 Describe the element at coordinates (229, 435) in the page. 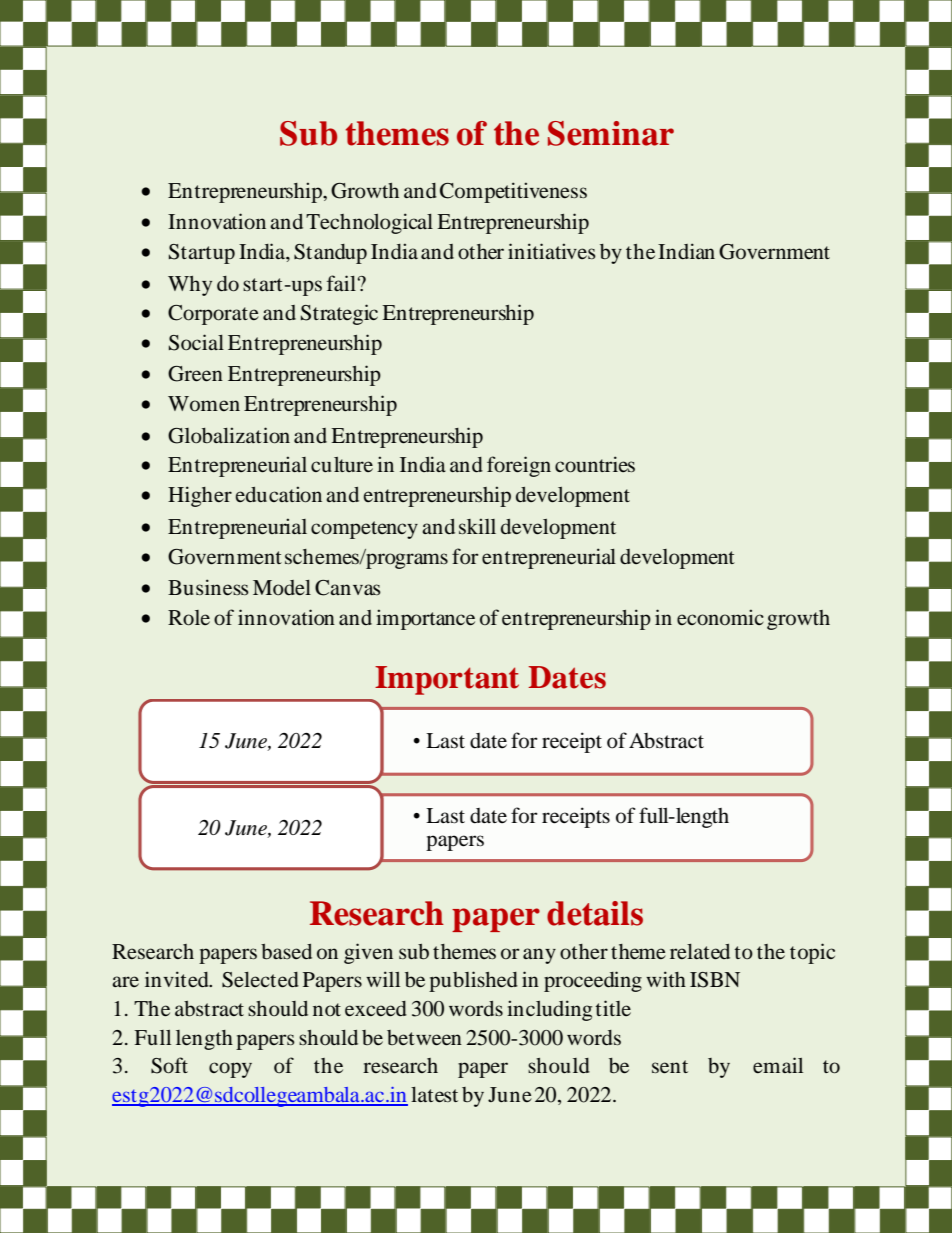

I see `Globalization` at that location.
